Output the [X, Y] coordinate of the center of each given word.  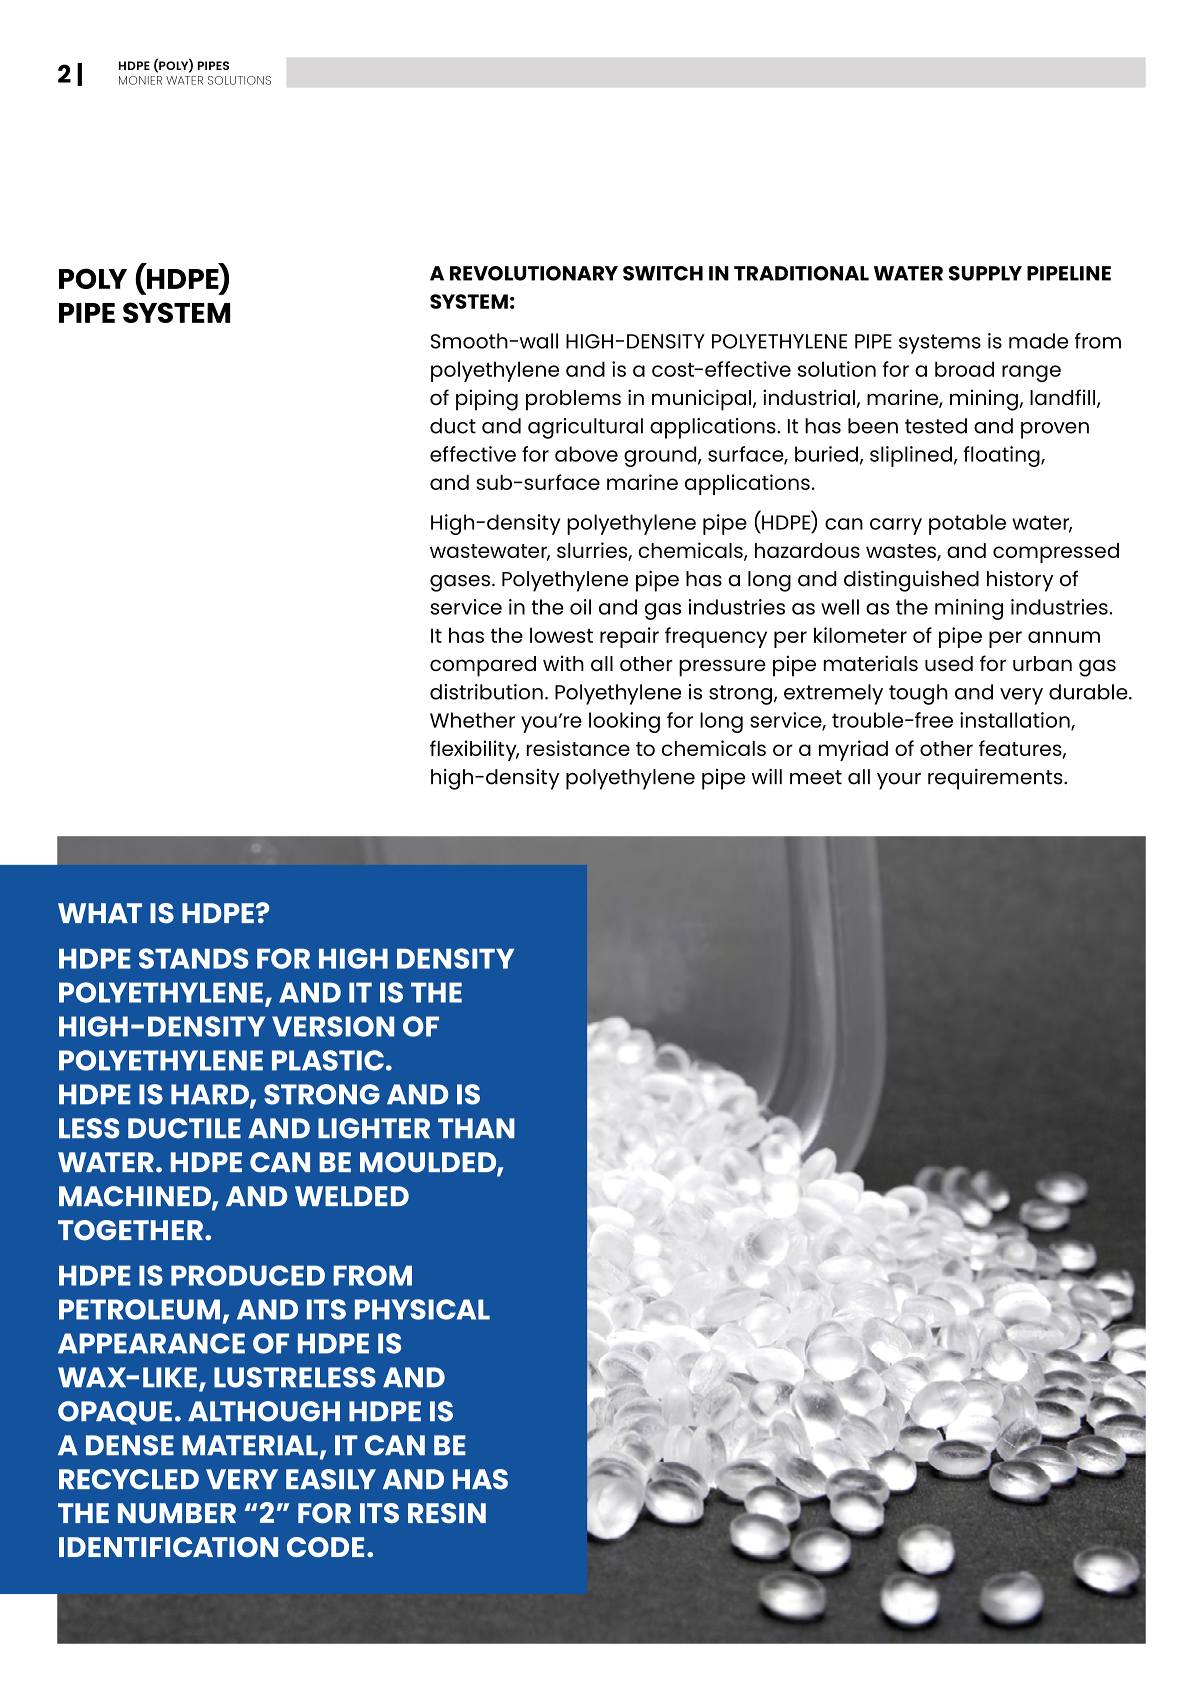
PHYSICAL [422, 1309]
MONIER [140, 80]
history [1020, 581]
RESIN [447, 1513]
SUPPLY [985, 273]
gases [460, 583]
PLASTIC [328, 1060]
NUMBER [177, 1513]
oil [580, 607]
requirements [996, 779]
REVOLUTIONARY [534, 273]
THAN [476, 1128]
